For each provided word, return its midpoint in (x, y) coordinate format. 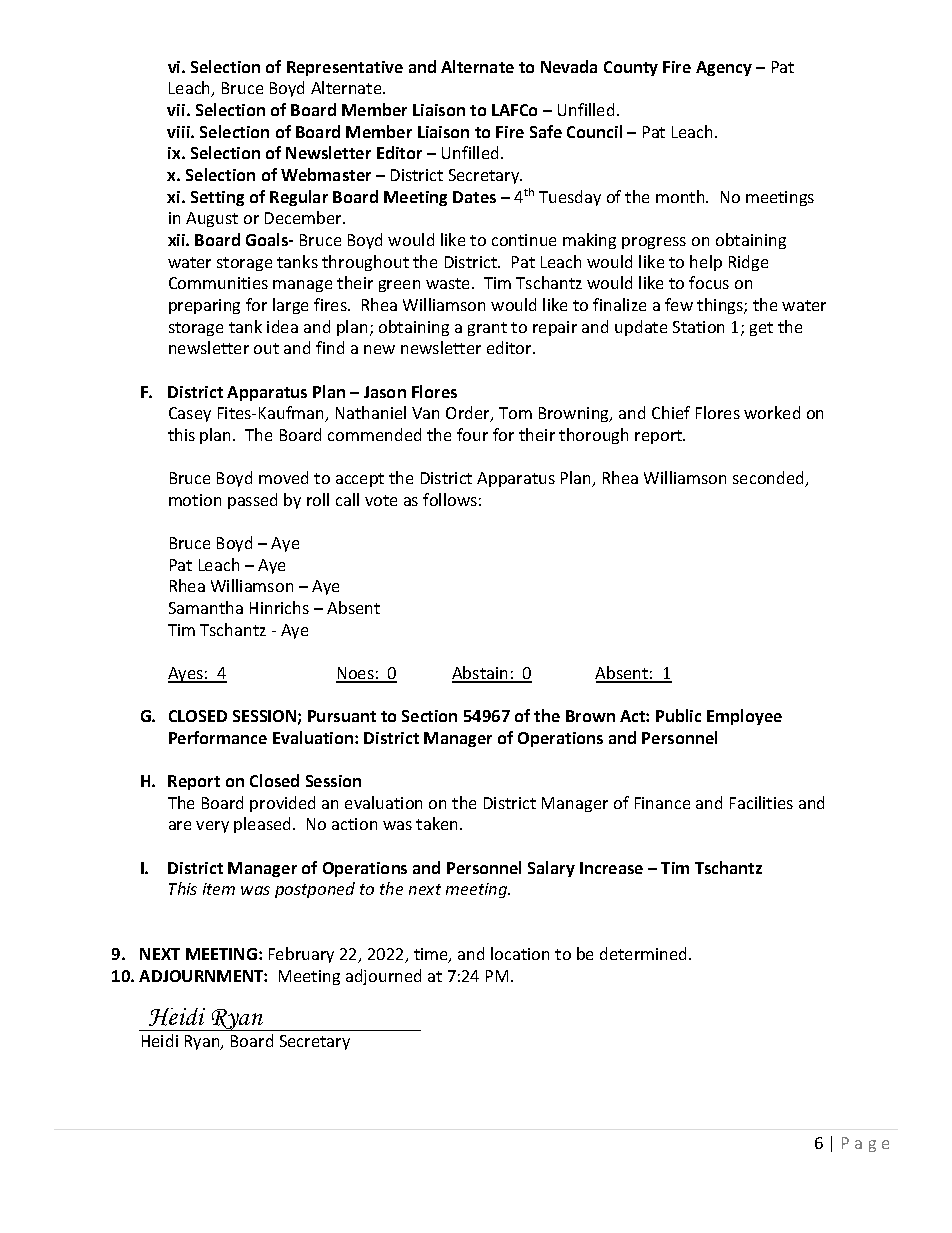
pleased (264, 825)
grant (487, 329)
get (761, 329)
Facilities (761, 802)
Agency (724, 68)
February (301, 955)
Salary (551, 869)
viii (179, 132)
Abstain (481, 674)
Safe (546, 131)
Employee (744, 717)
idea (282, 326)
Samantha (206, 607)
